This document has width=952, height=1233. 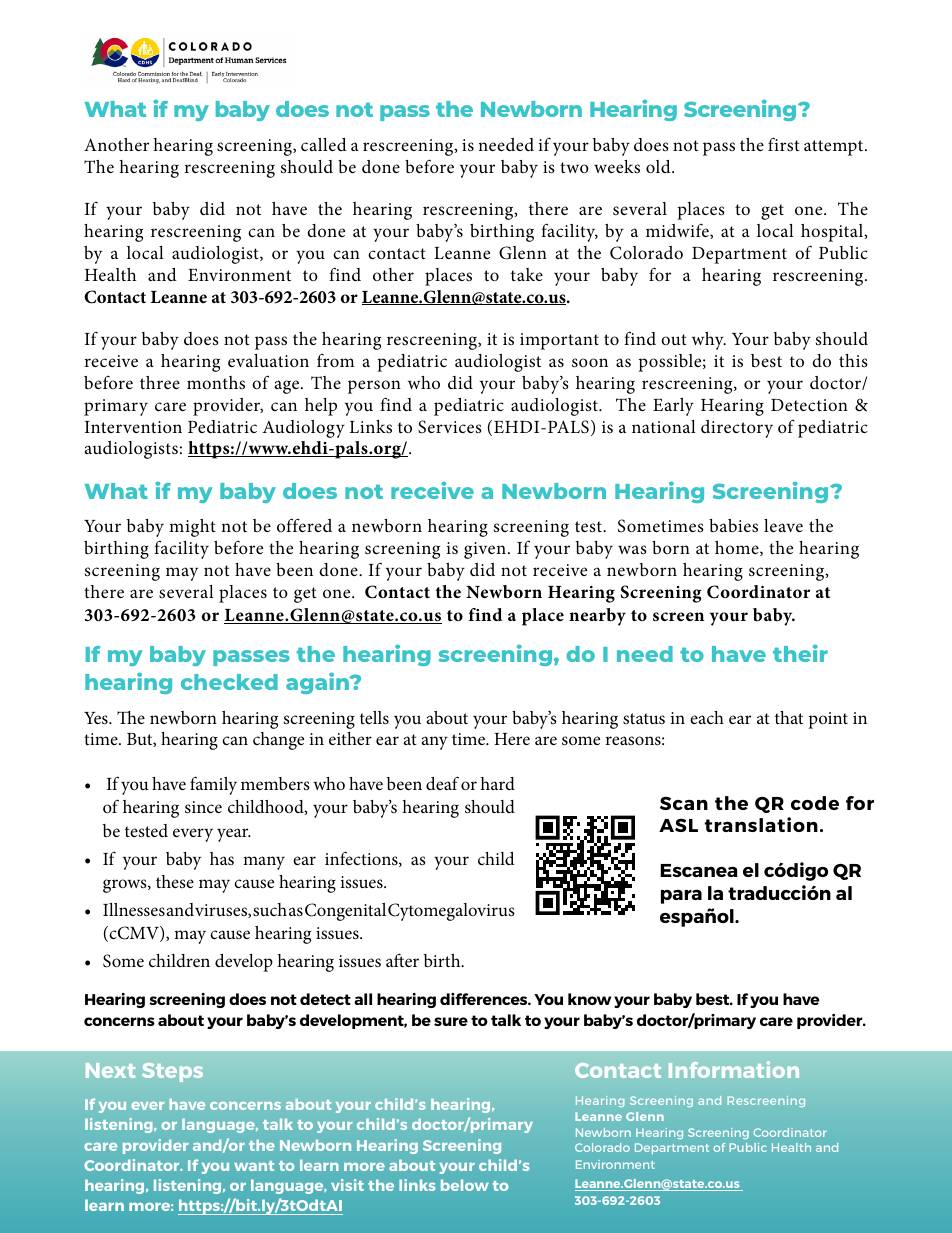 I want to click on tells, so click(x=374, y=718).
